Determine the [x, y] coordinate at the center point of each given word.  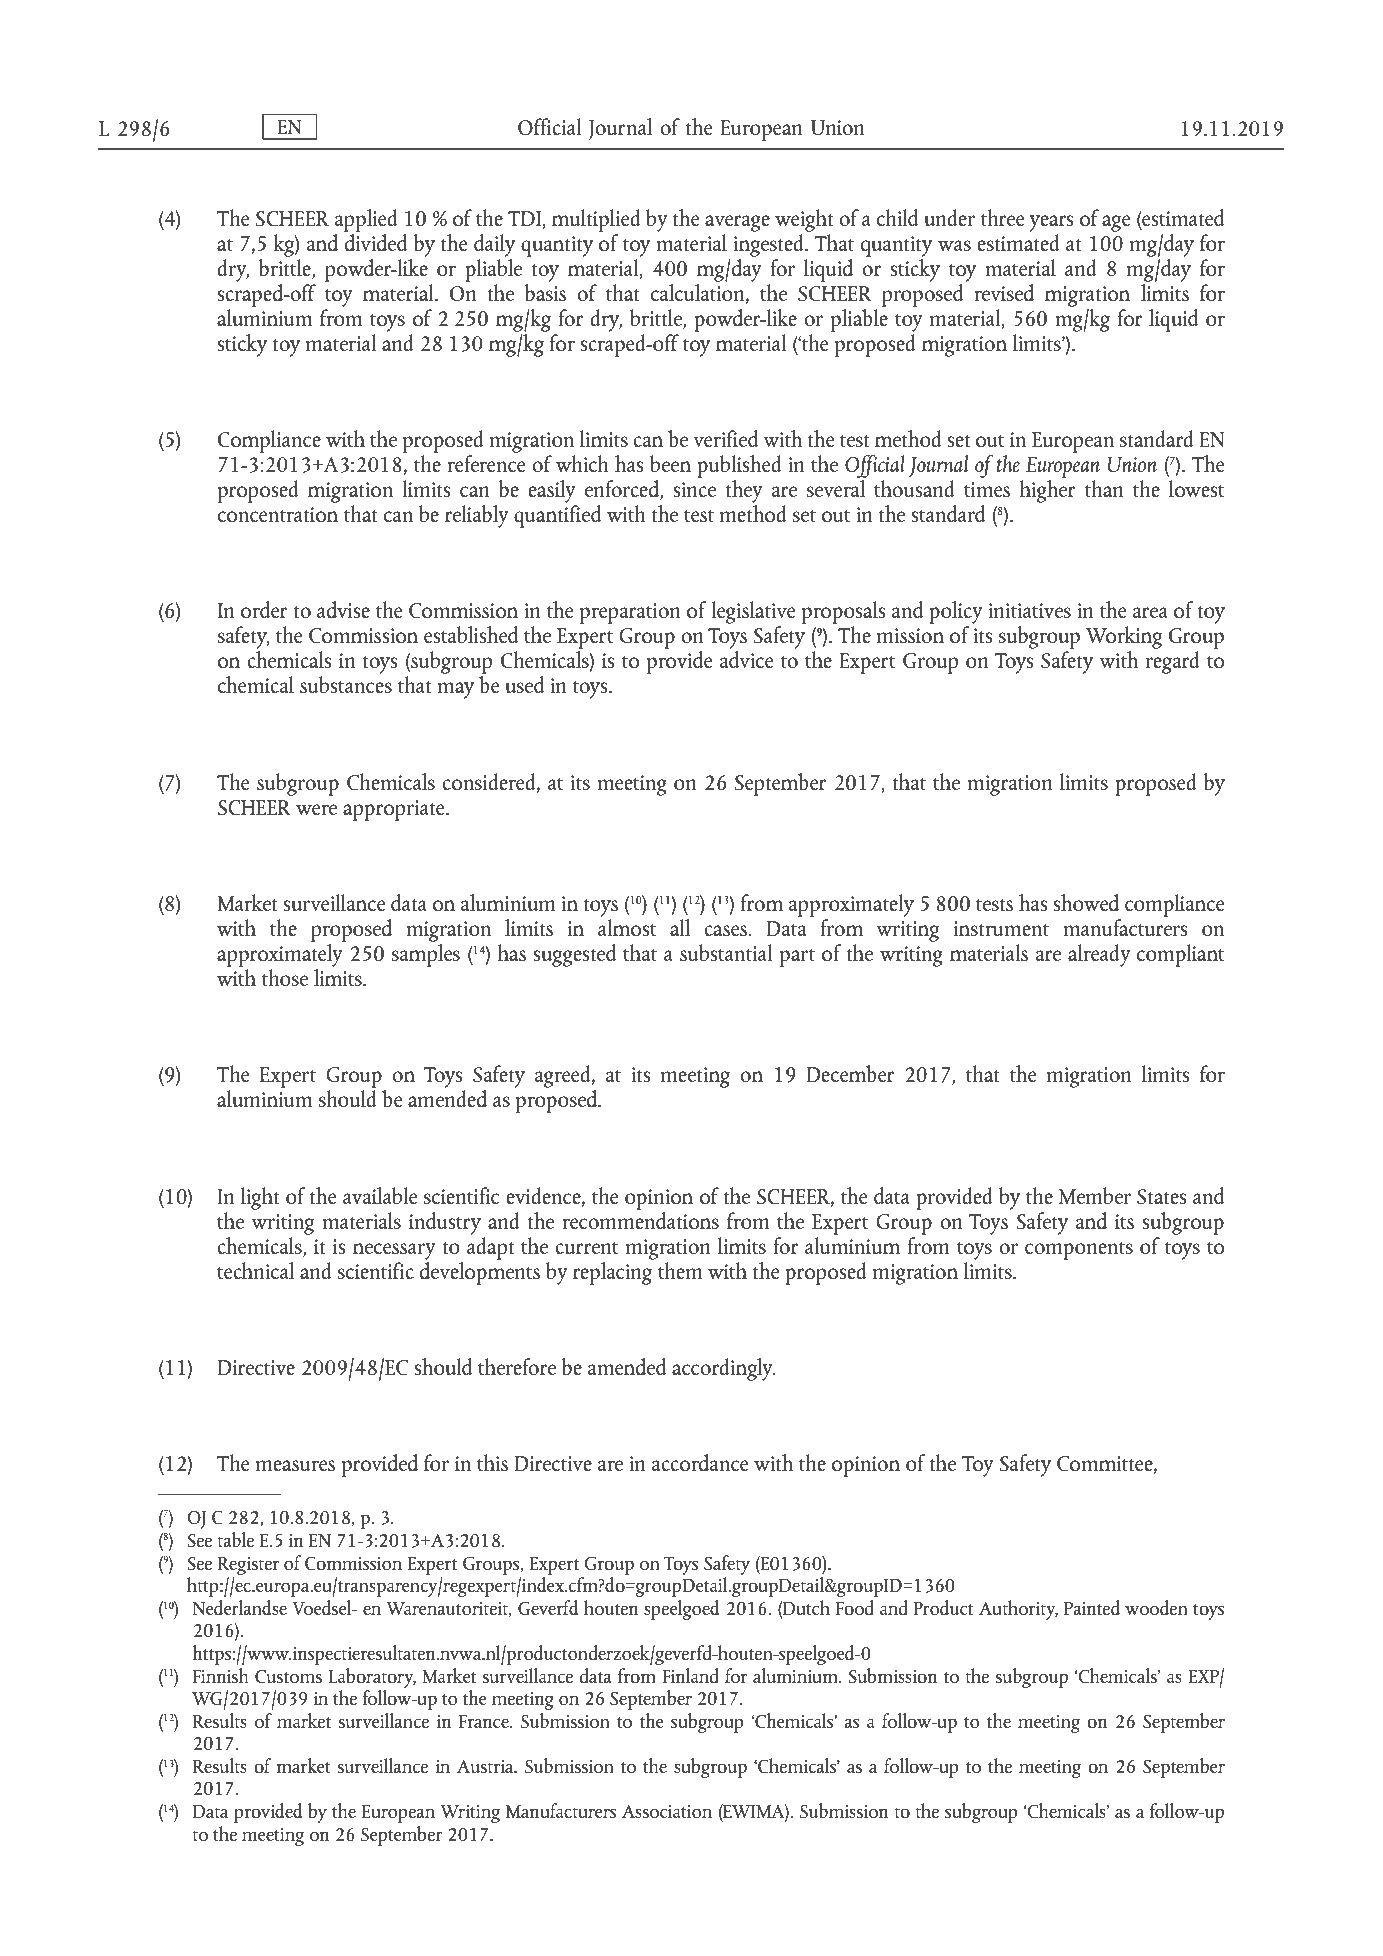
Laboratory [372, 1678]
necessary [394, 1251]
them [680, 1270]
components [1079, 1251]
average [737, 223]
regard [1173, 662]
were [316, 809]
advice [746, 659]
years [1051, 223]
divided [375, 241]
